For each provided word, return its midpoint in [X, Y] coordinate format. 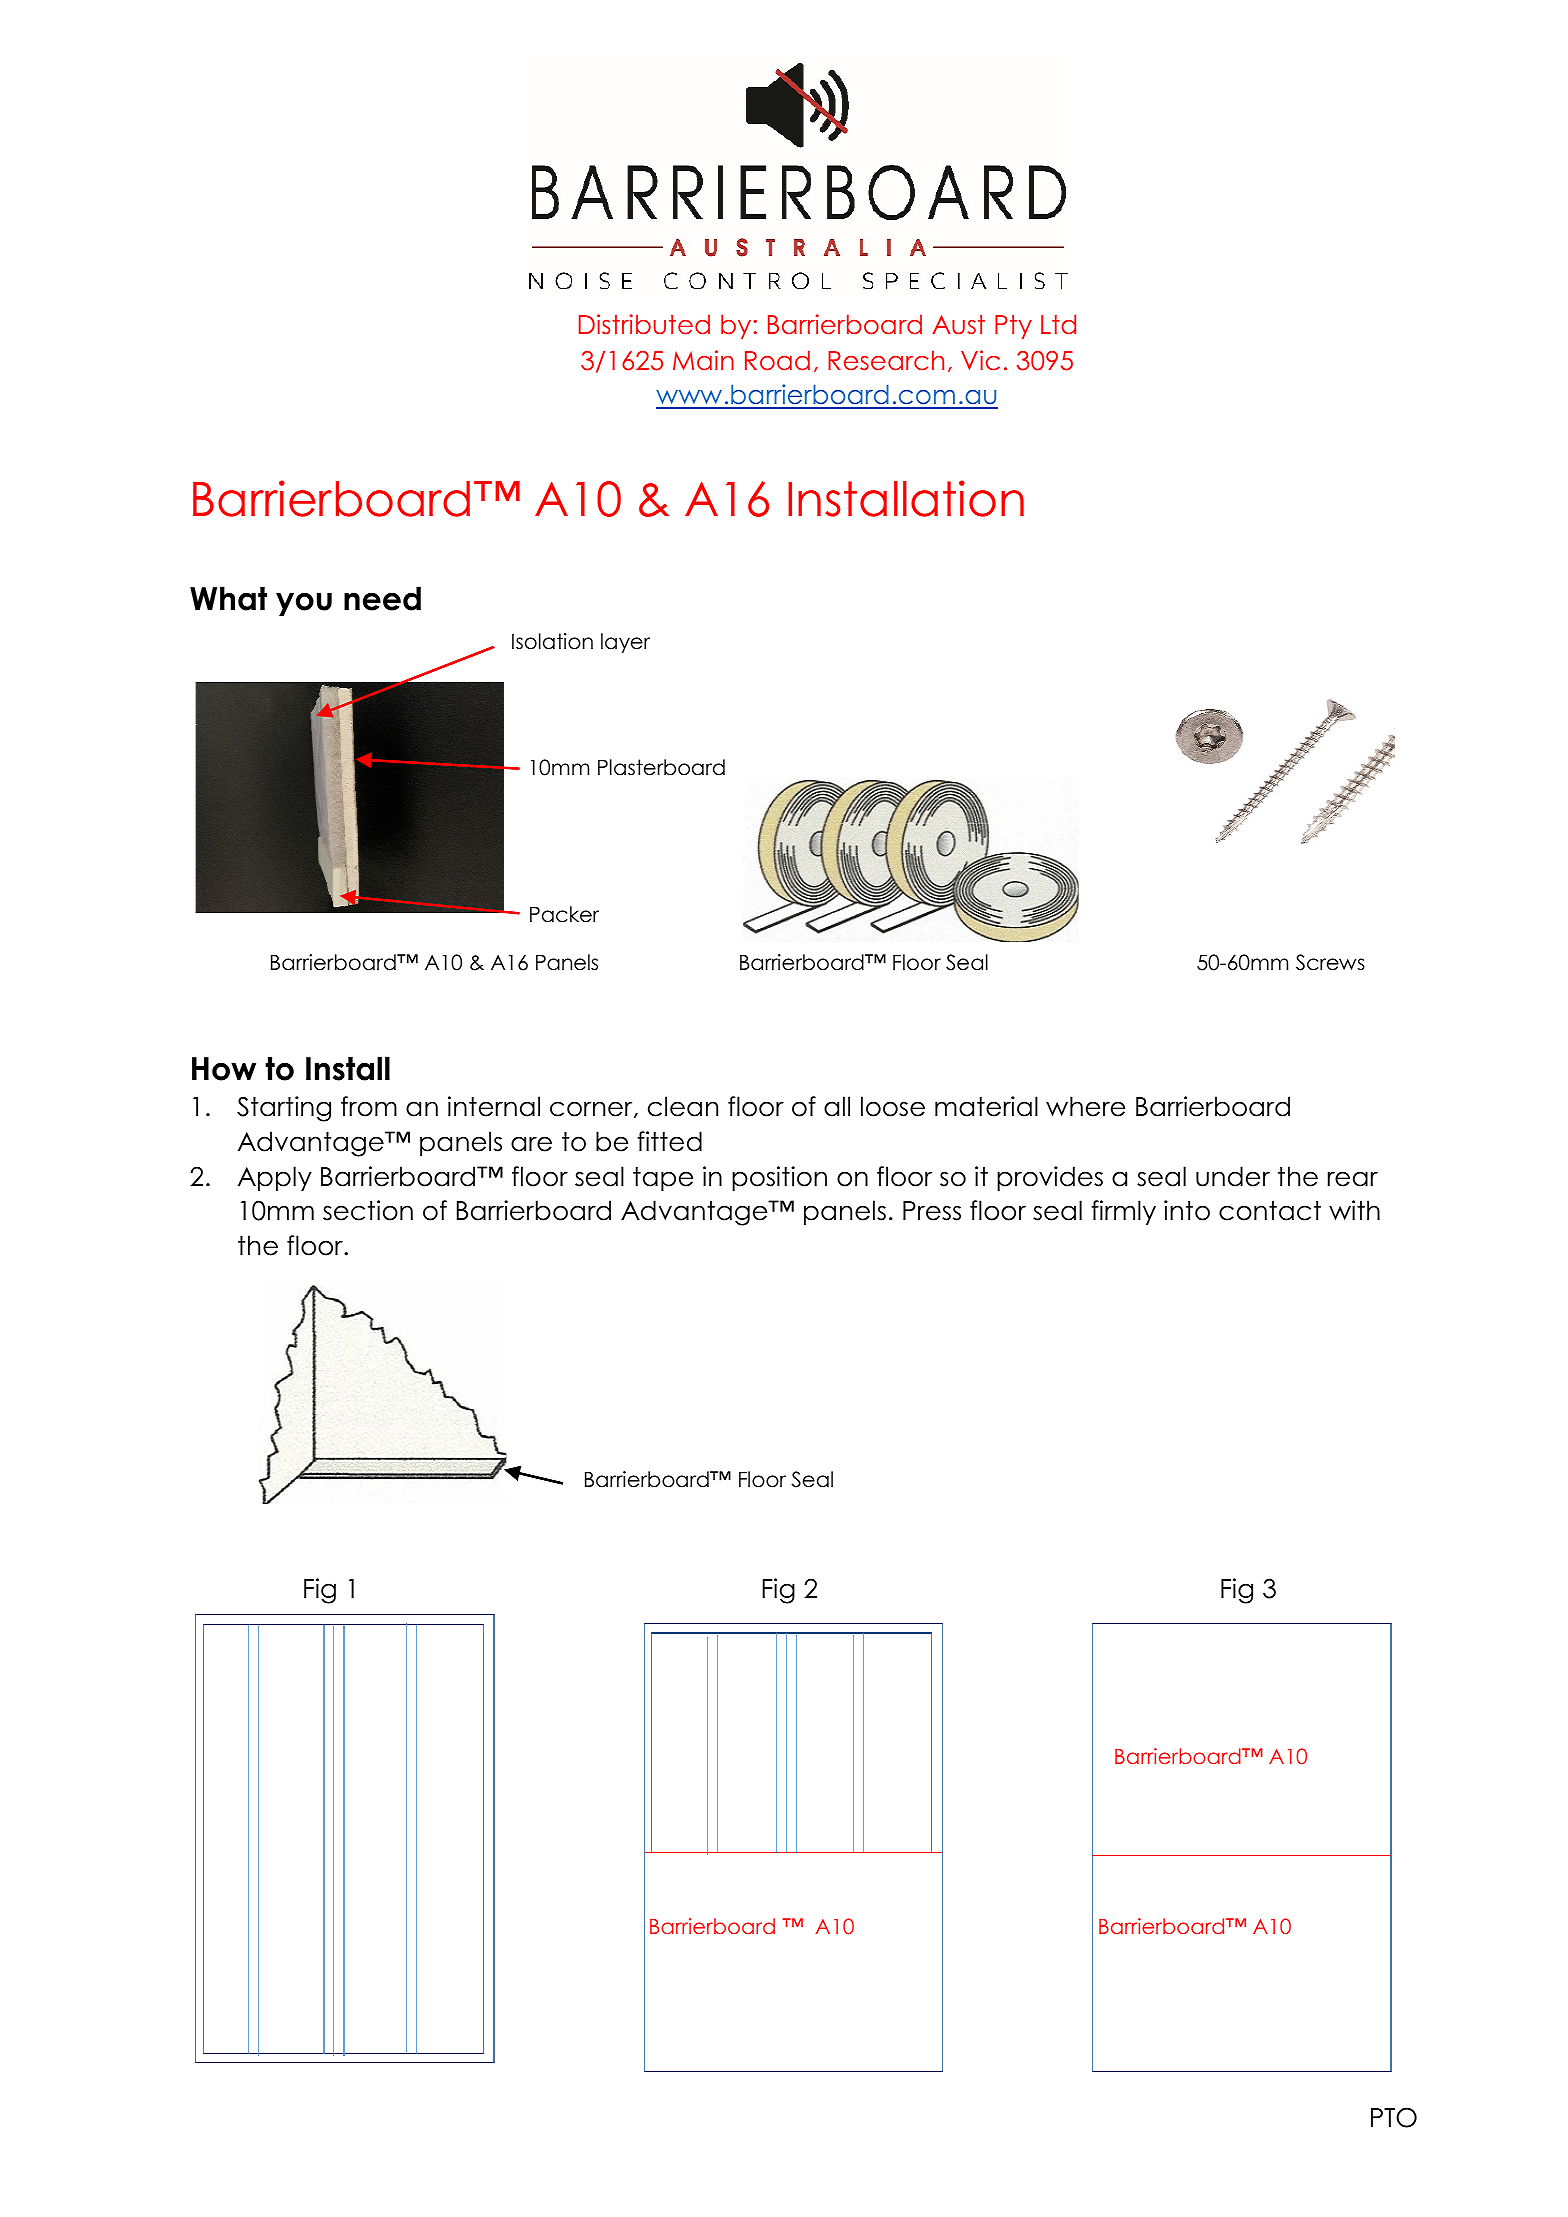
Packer [564, 914]
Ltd [1058, 324]
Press [932, 1211]
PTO [1394, 2117]
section [368, 1210]
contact [1270, 1211]
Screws [1330, 962]
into [1187, 1210]
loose [893, 1106]
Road [777, 360]
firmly [1123, 1212]
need [382, 598]
